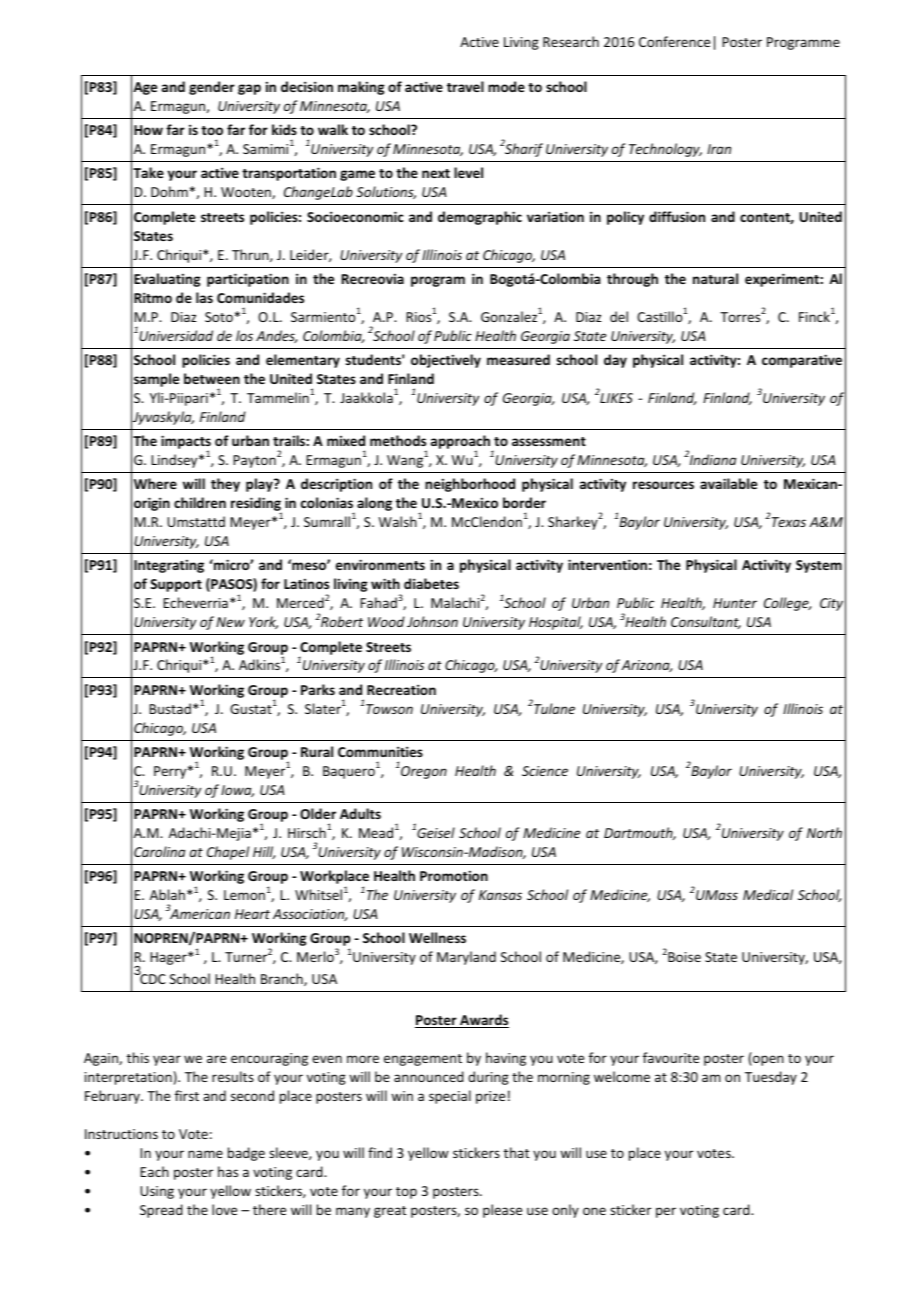  Describe the element at coordinates (212, 88) in the screenshot. I see `gender` at that location.
